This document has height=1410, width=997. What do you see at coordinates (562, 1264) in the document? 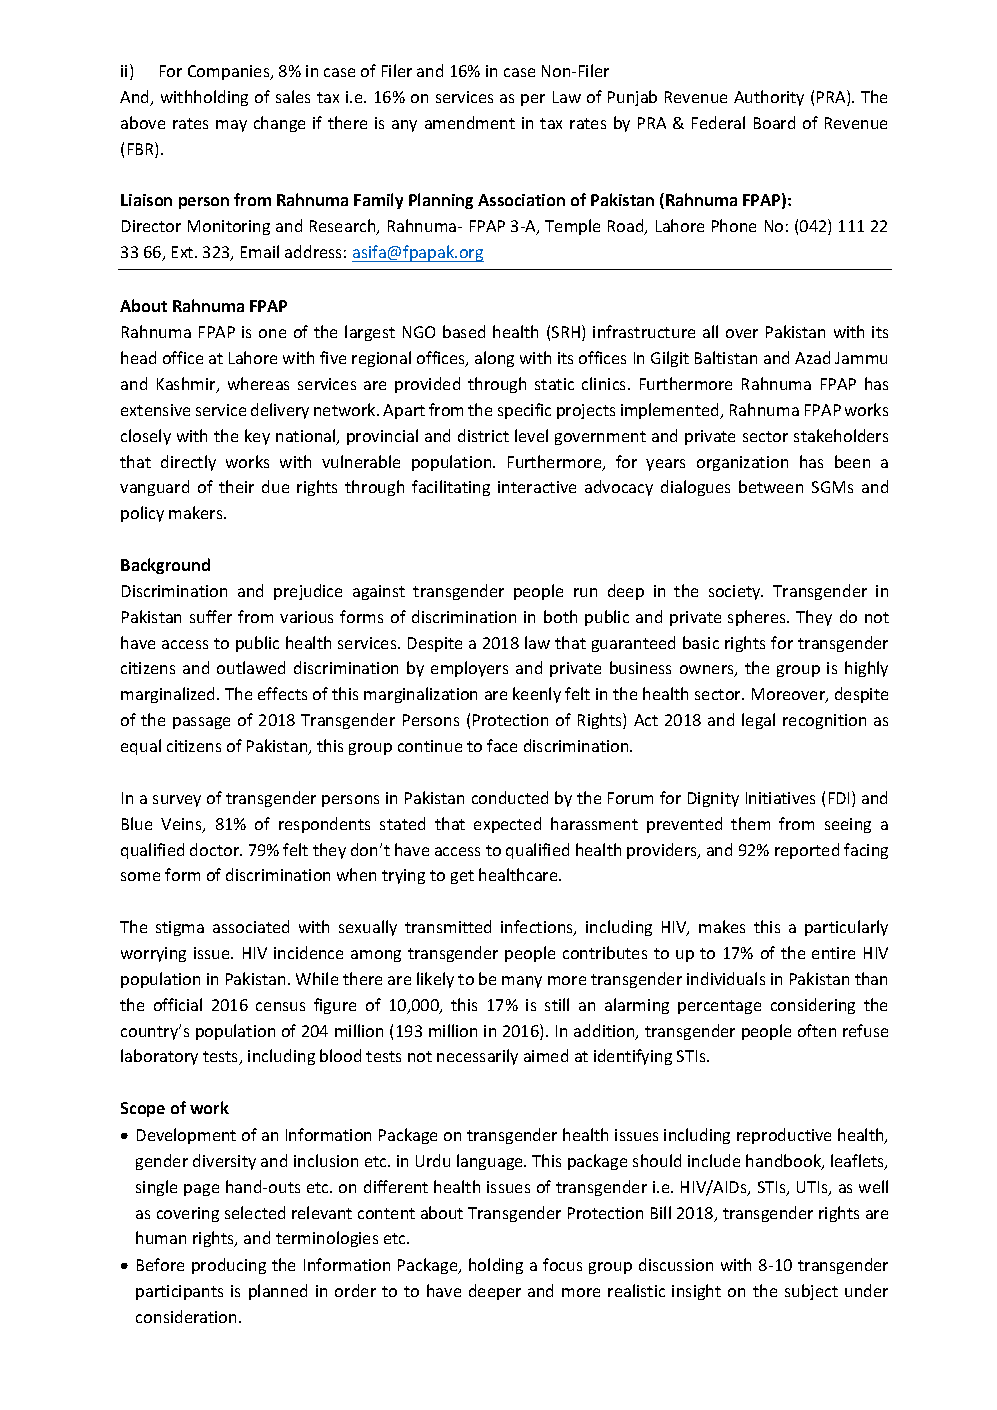
I see `focus` at bounding box center [562, 1264].
